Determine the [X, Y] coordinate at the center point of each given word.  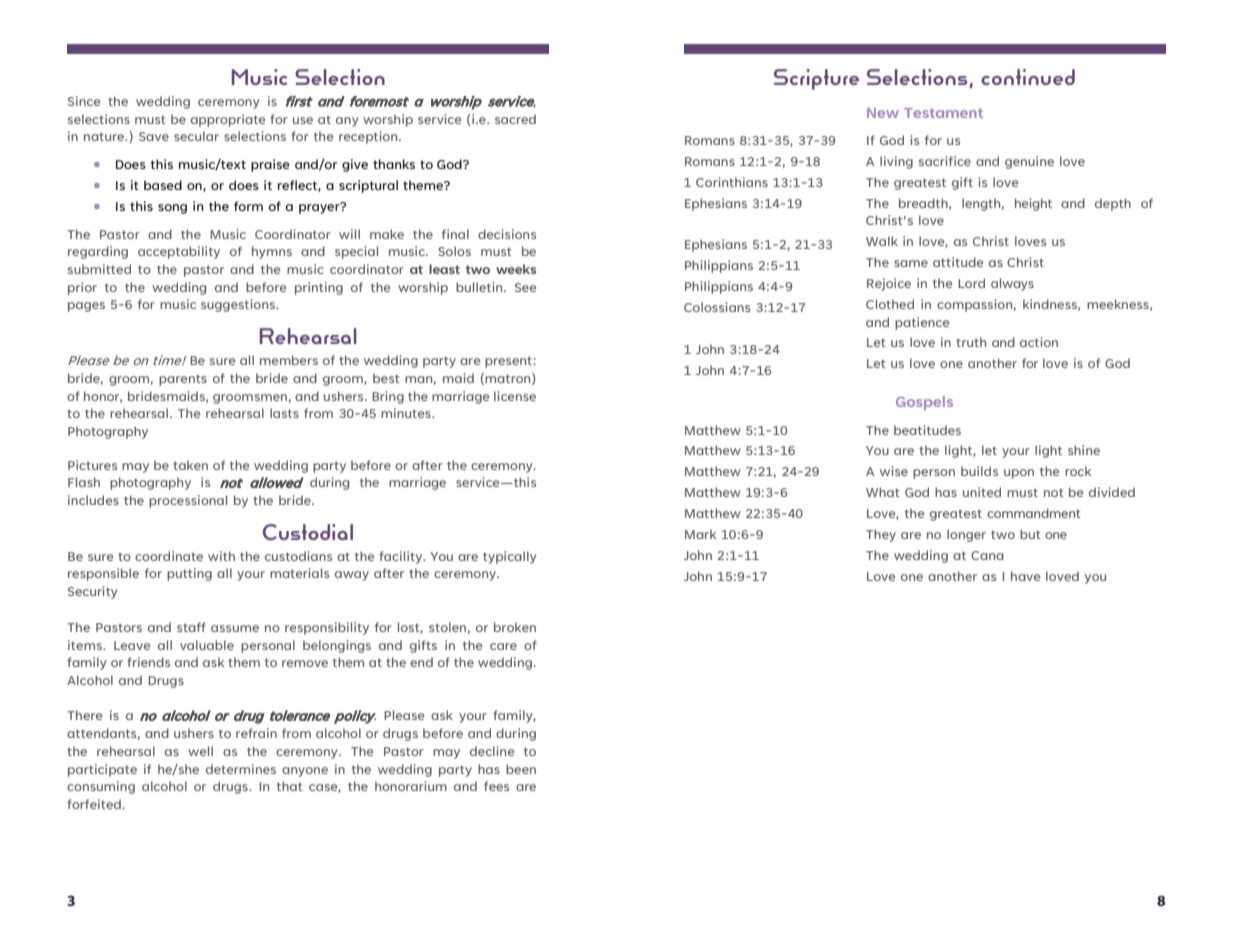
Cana [987, 555]
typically [510, 557]
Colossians [717, 307]
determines [241, 769]
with [221, 556]
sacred [515, 119]
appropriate [228, 120]
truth [971, 342]
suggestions [239, 305]
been [521, 769]
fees [496, 786]
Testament [943, 113]
